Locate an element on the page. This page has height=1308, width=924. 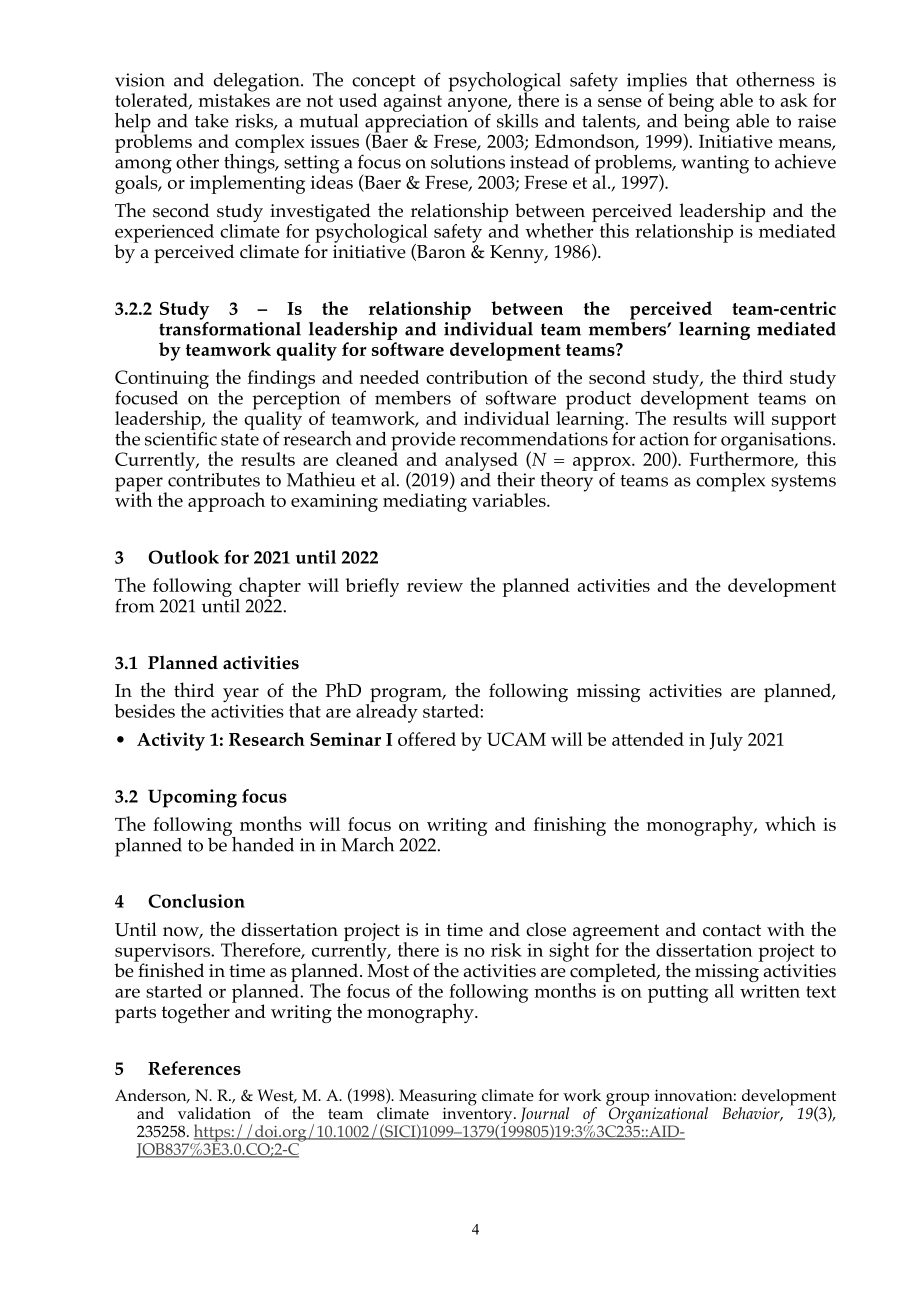
contact is located at coordinates (732, 930).
